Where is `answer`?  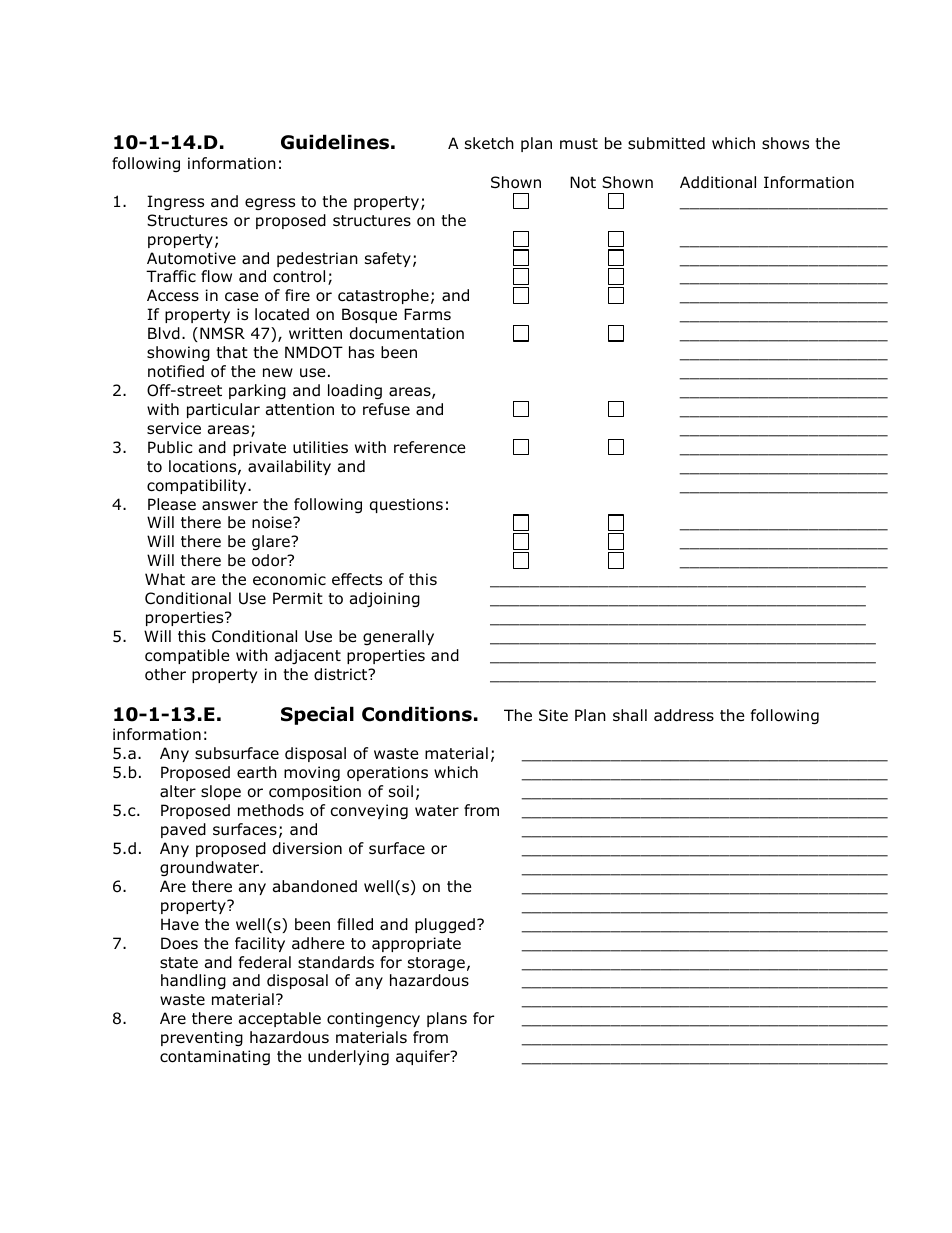 answer is located at coordinates (230, 506).
